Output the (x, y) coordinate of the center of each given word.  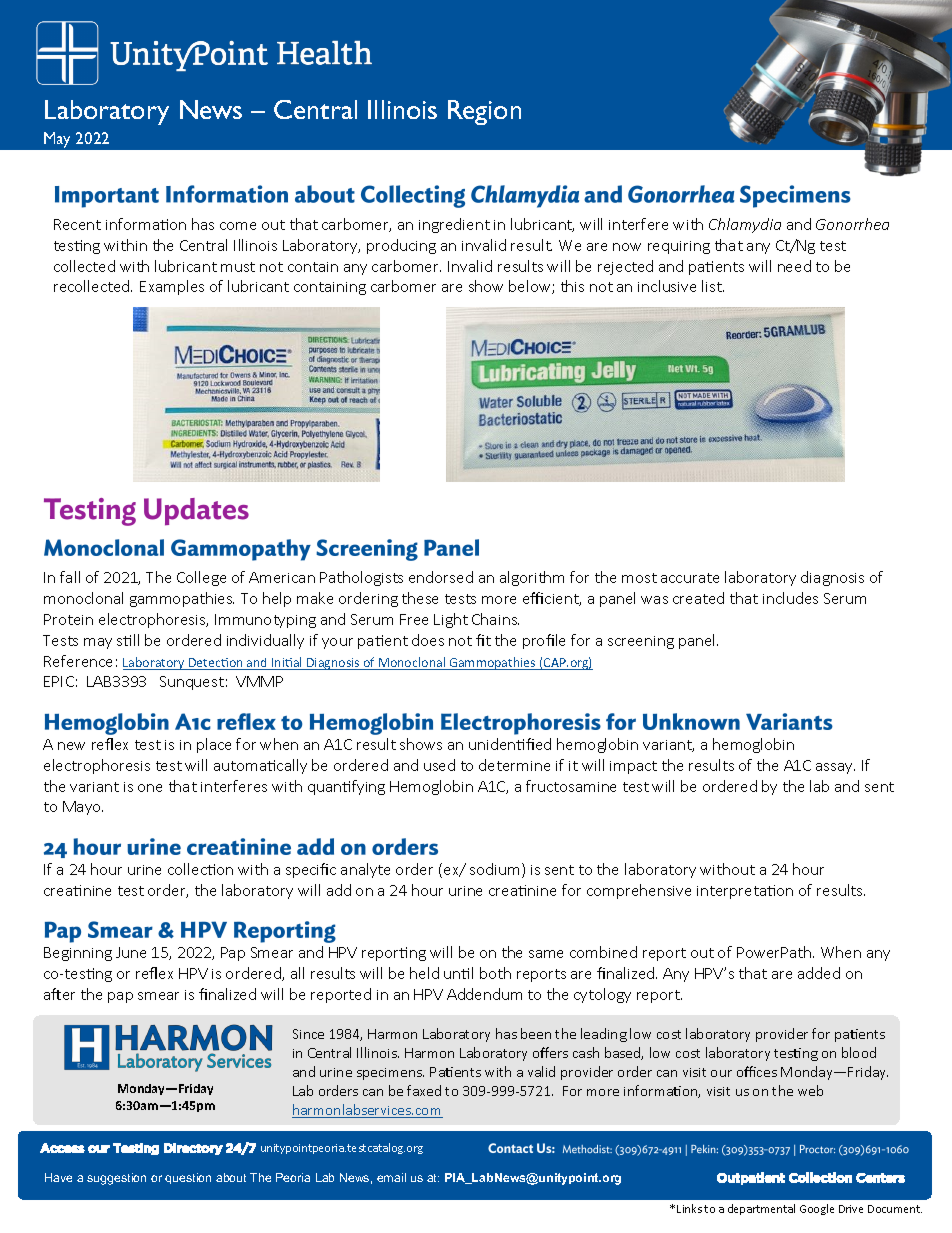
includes (790, 598)
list (713, 286)
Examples (172, 287)
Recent (77, 224)
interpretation (745, 892)
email (391, 1177)
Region (484, 112)
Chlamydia (745, 225)
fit (483, 640)
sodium (496, 870)
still (128, 640)
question (188, 1178)
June (131, 952)
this (572, 286)
